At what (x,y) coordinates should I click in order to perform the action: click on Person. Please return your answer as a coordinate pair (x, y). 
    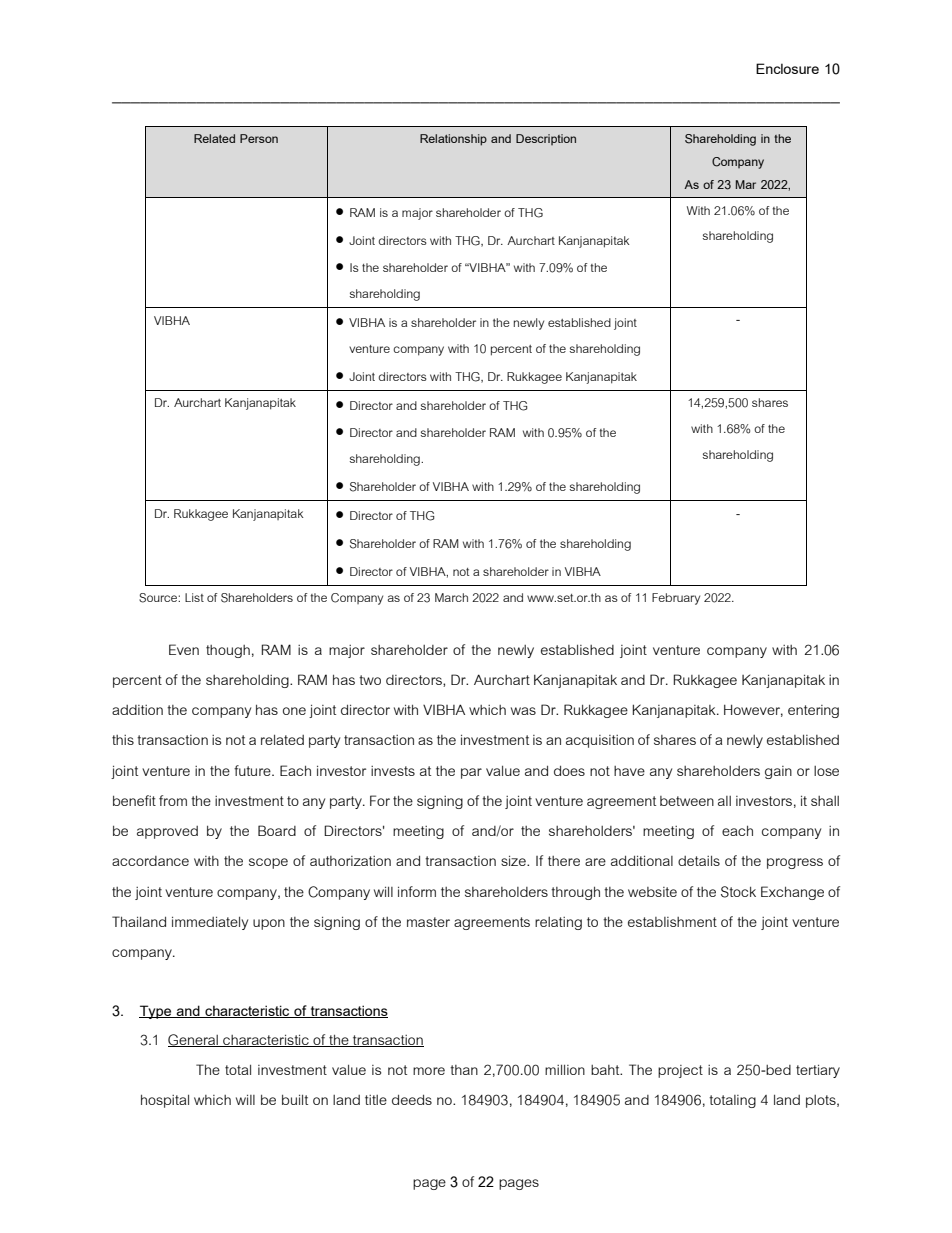
    Looking at the image, I should click on (259, 138).
